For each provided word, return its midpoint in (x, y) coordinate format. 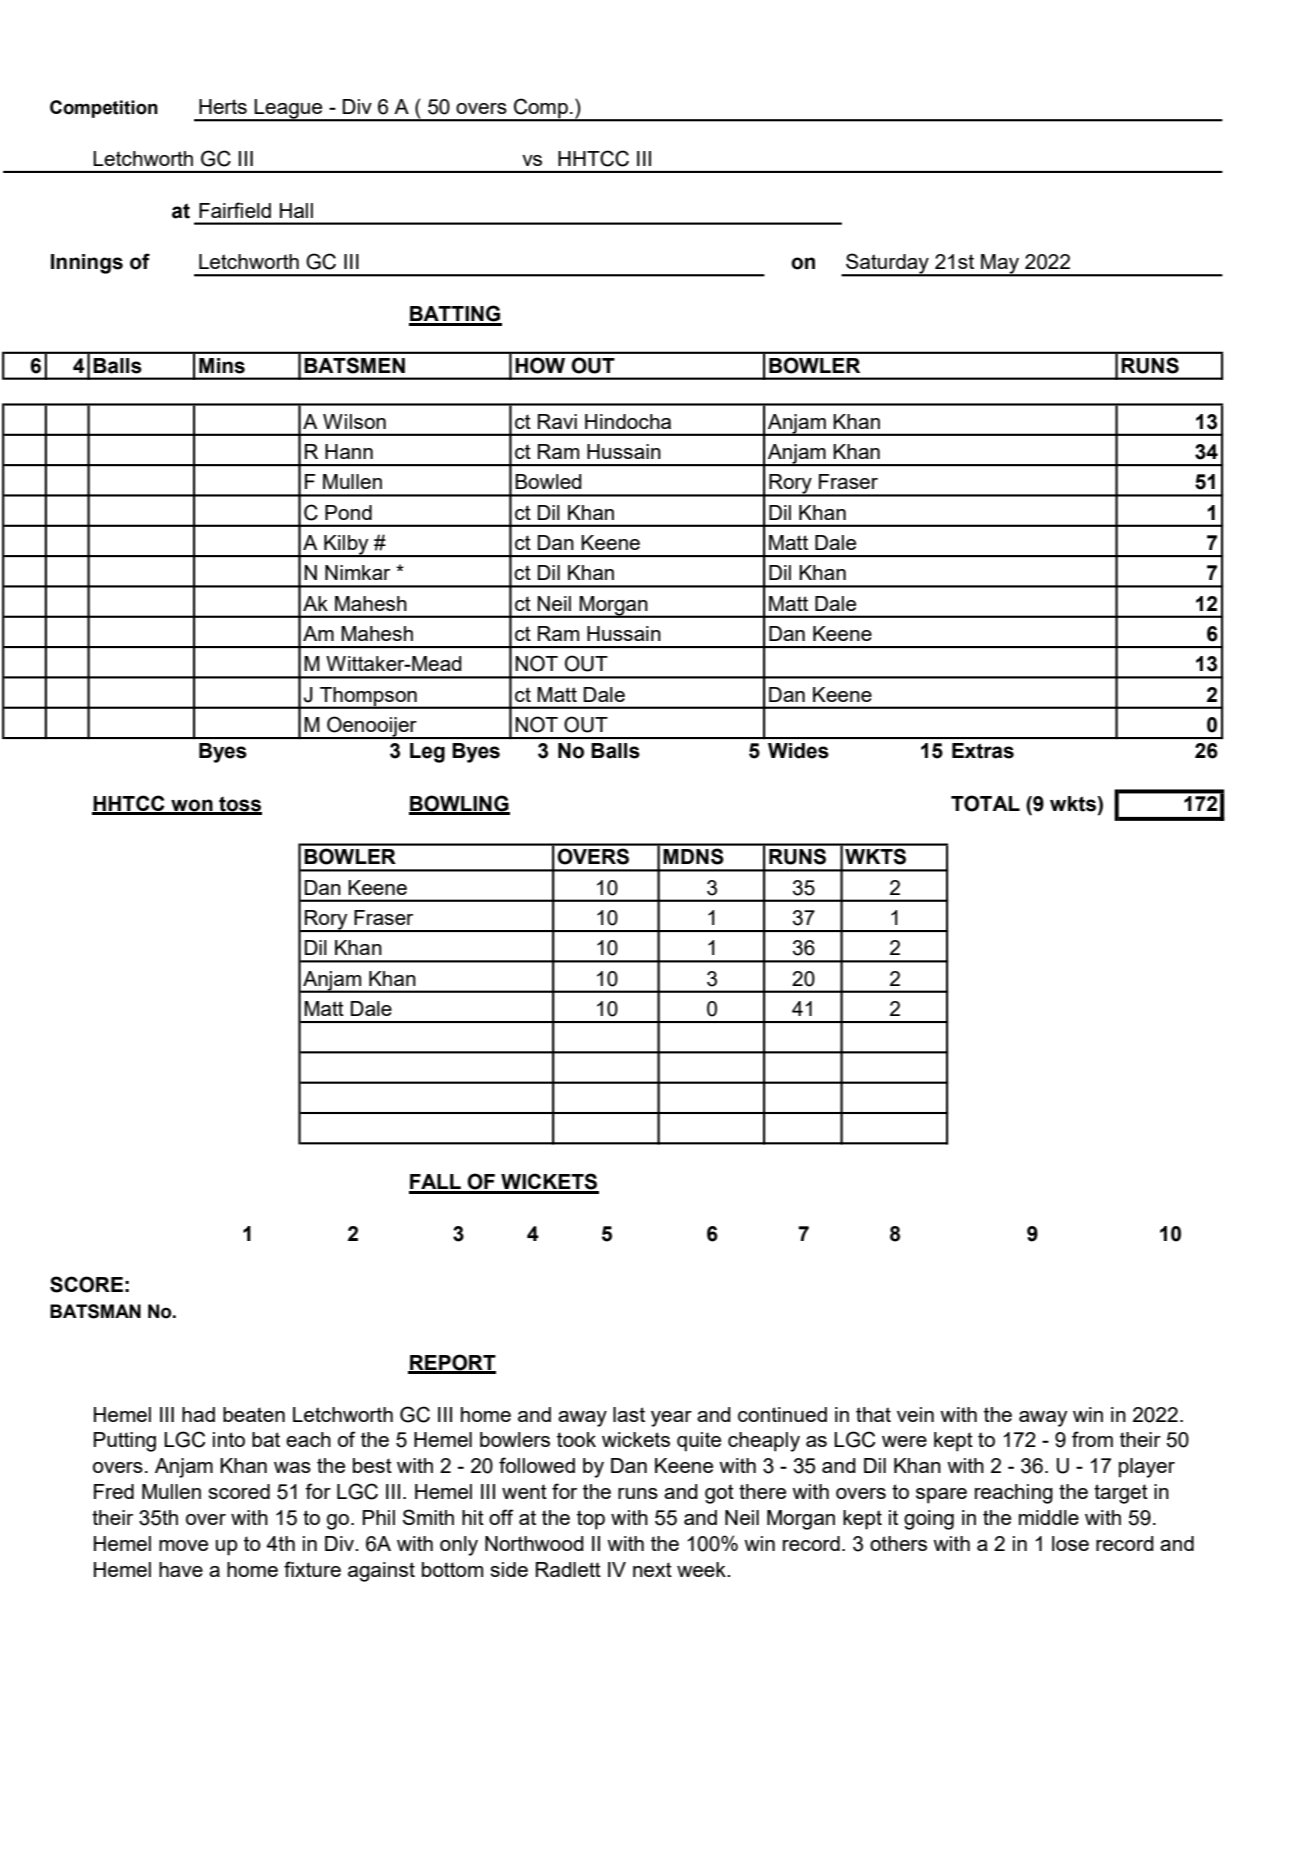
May (1000, 265)
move (183, 1545)
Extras (983, 751)
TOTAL (985, 803)
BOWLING (459, 804)
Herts (223, 106)
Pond (348, 512)
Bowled (548, 481)
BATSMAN (95, 1311)
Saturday (887, 264)
